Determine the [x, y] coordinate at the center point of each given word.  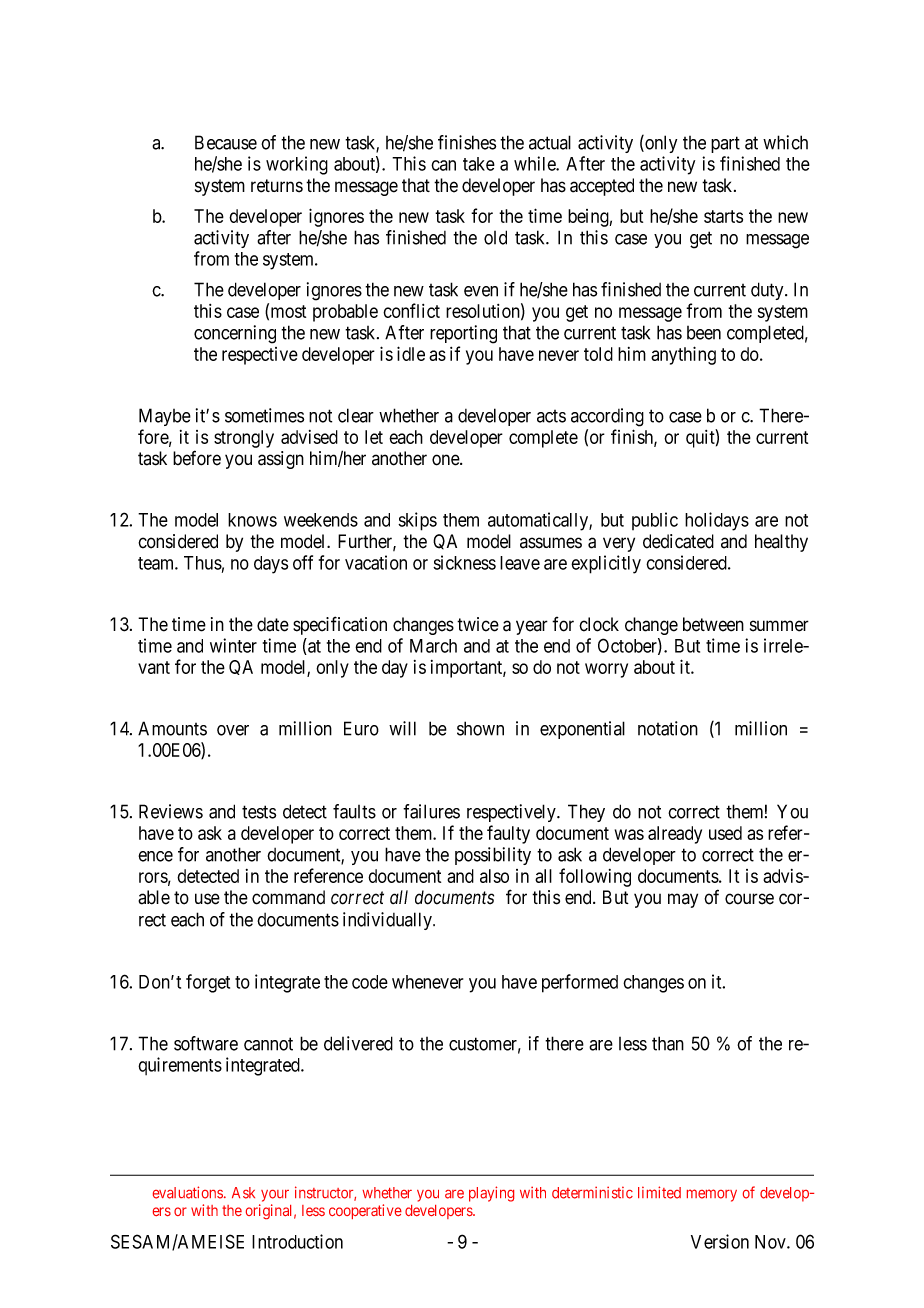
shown [480, 728]
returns [277, 186]
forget [208, 983]
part [725, 144]
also [494, 876]
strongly [244, 439]
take [479, 164]
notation [668, 728]
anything [683, 355]
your [275, 1196]
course [749, 899]
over [233, 730]
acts [551, 416]
